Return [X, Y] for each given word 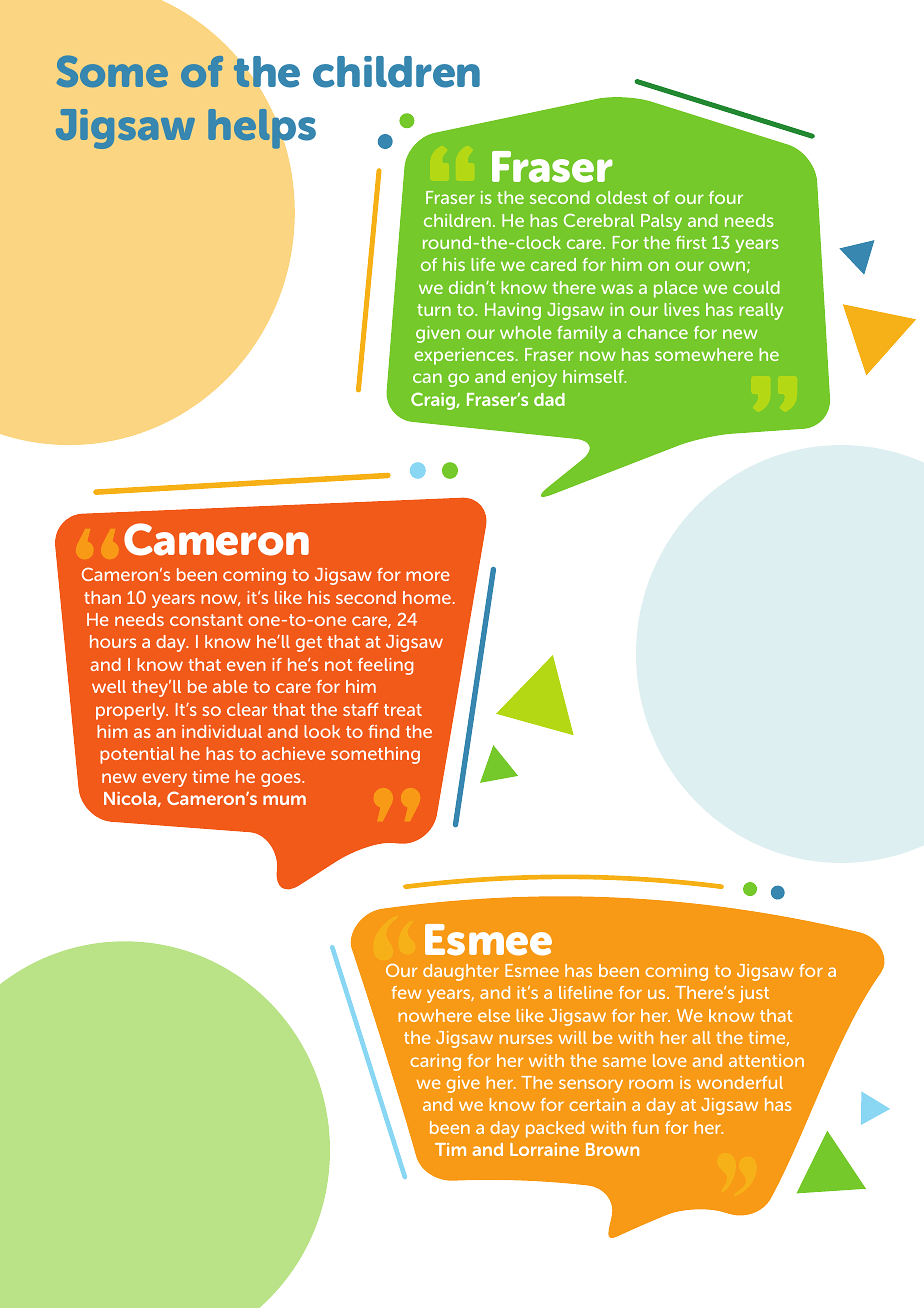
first [691, 242]
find [383, 731]
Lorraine [544, 1149]
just [754, 994]
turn [434, 310]
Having [513, 311]
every [164, 780]
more [428, 576]
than [102, 597]
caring [435, 1062]
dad [549, 399]
